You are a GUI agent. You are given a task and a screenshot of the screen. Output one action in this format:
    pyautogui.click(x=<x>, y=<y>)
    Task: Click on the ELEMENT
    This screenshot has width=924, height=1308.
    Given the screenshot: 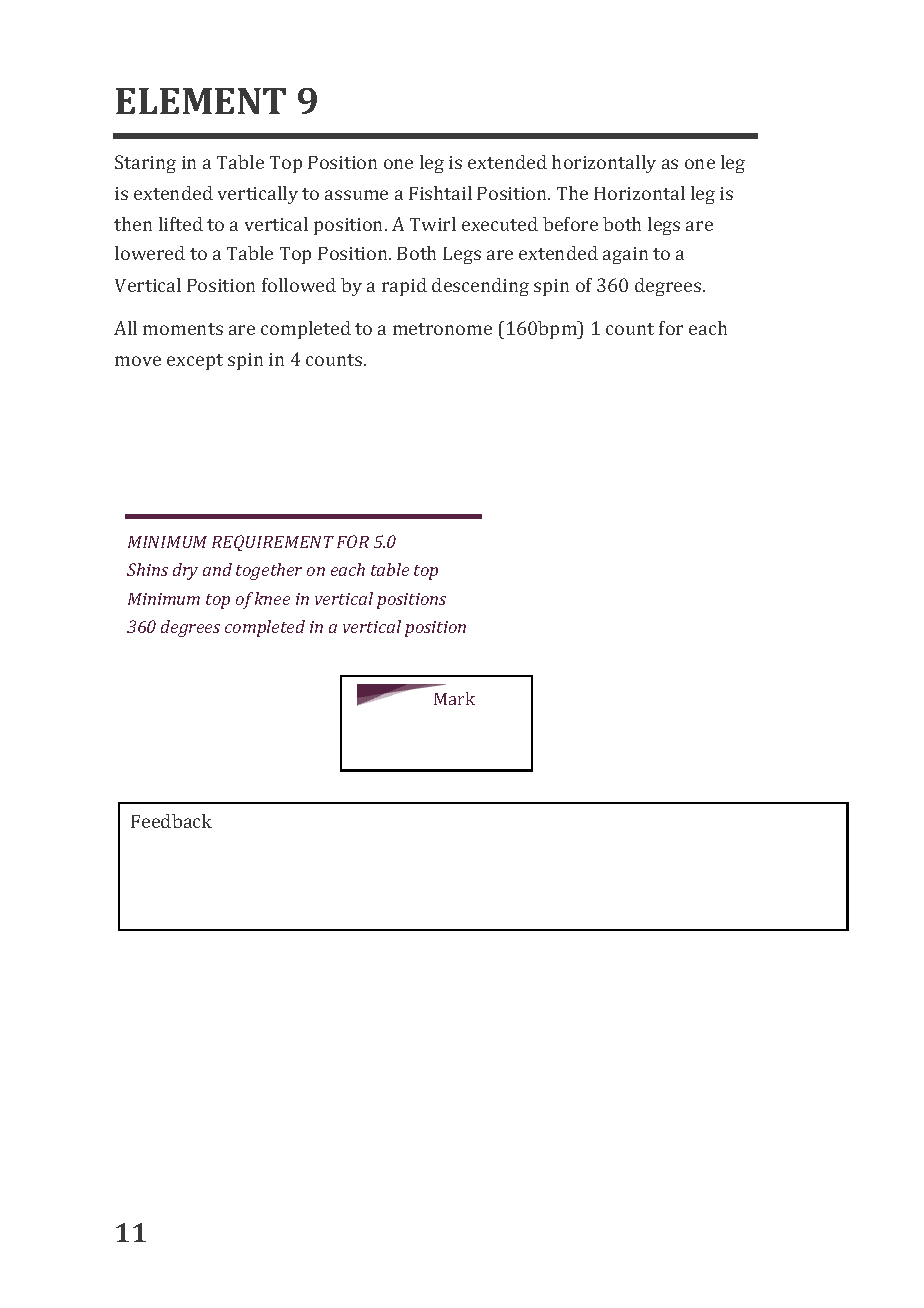 What is the action you would take?
    pyautogui.click(x=201, y=101)
